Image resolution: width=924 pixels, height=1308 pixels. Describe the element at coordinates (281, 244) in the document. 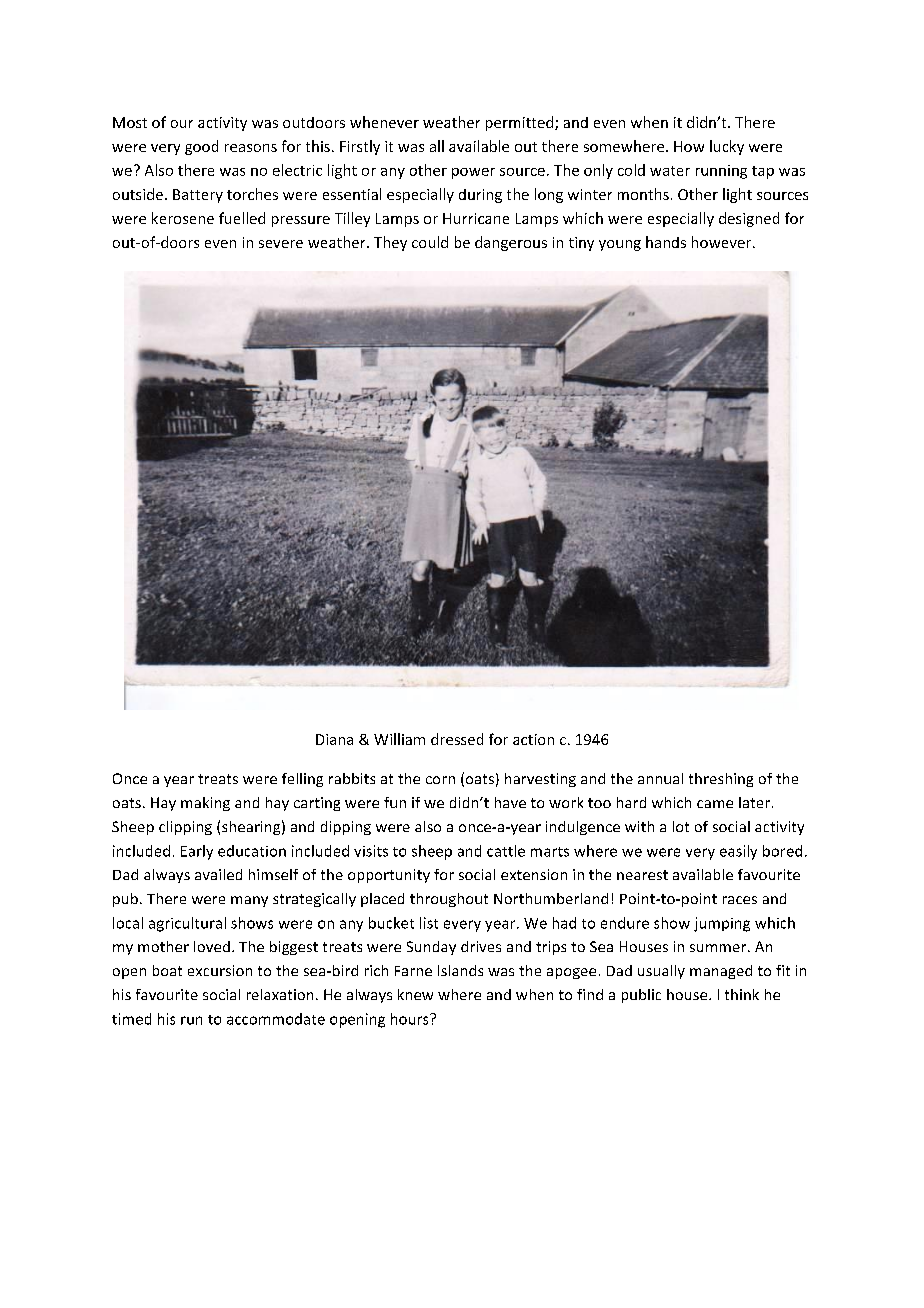

I see `severe` at that location.
